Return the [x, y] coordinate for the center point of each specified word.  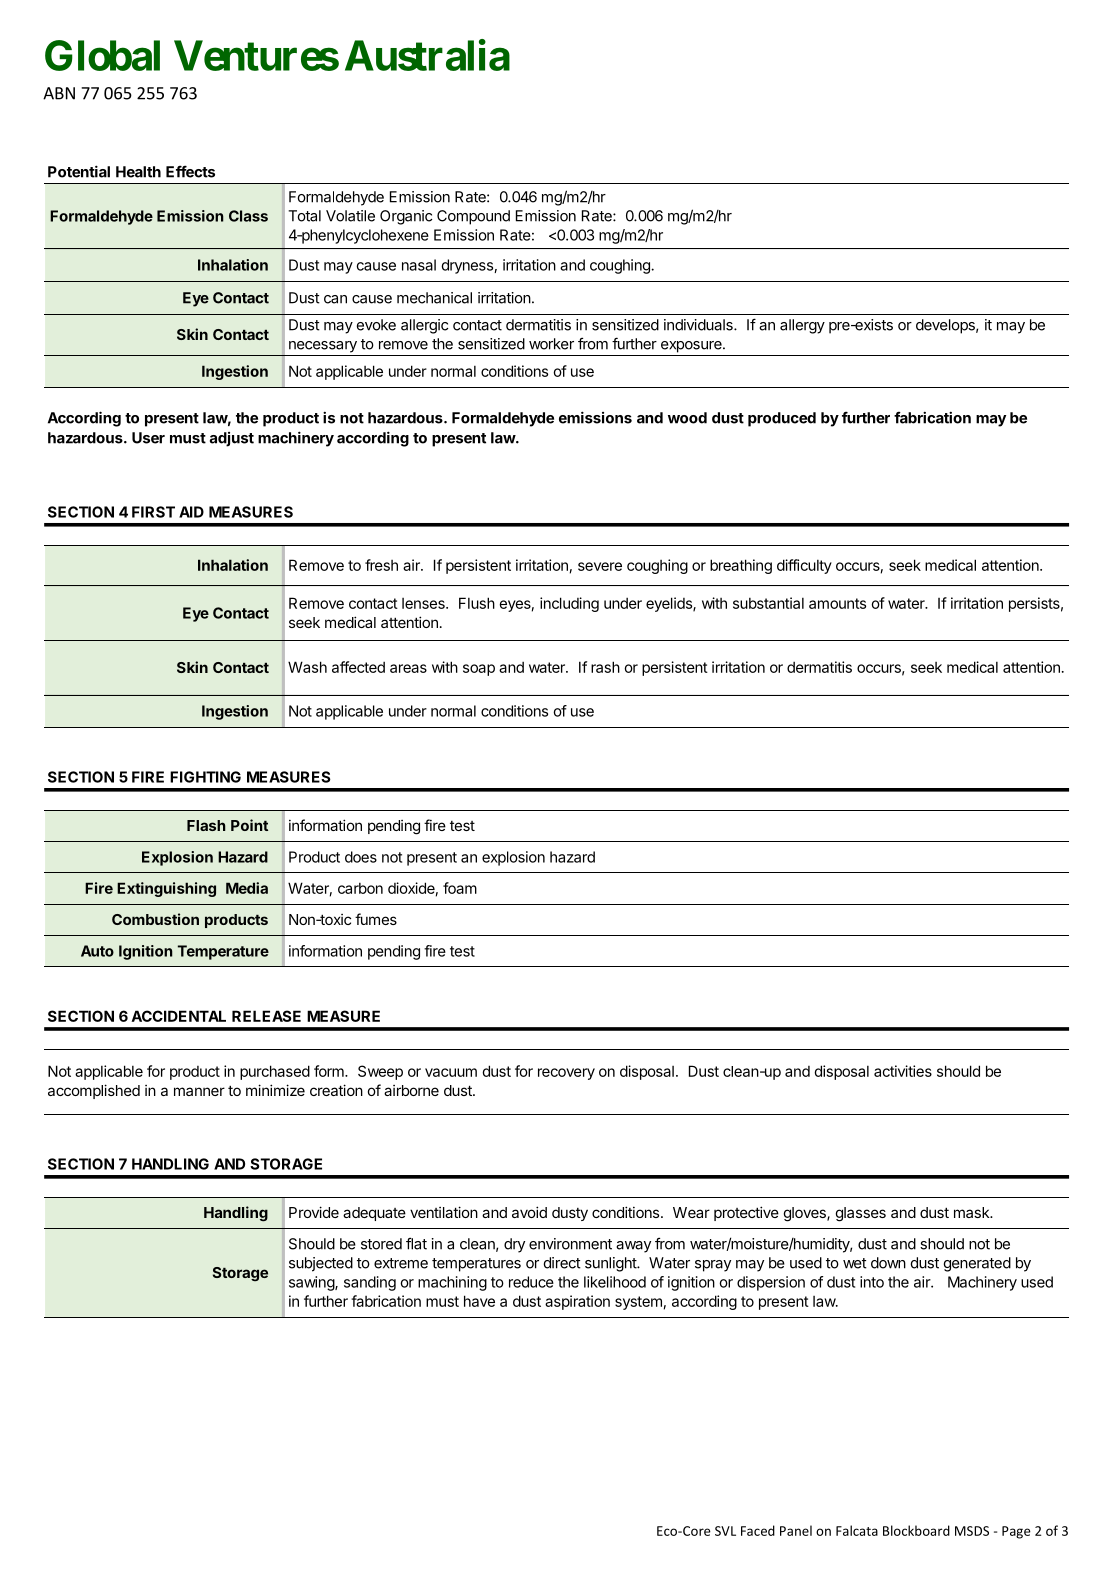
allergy [802, 326]
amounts [837, 603]
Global [102, 55]
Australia [427, 55]
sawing [312, 1283]
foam [460, 888]
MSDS [972, 1531]
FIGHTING [205, 777]
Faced [758, 1530]
